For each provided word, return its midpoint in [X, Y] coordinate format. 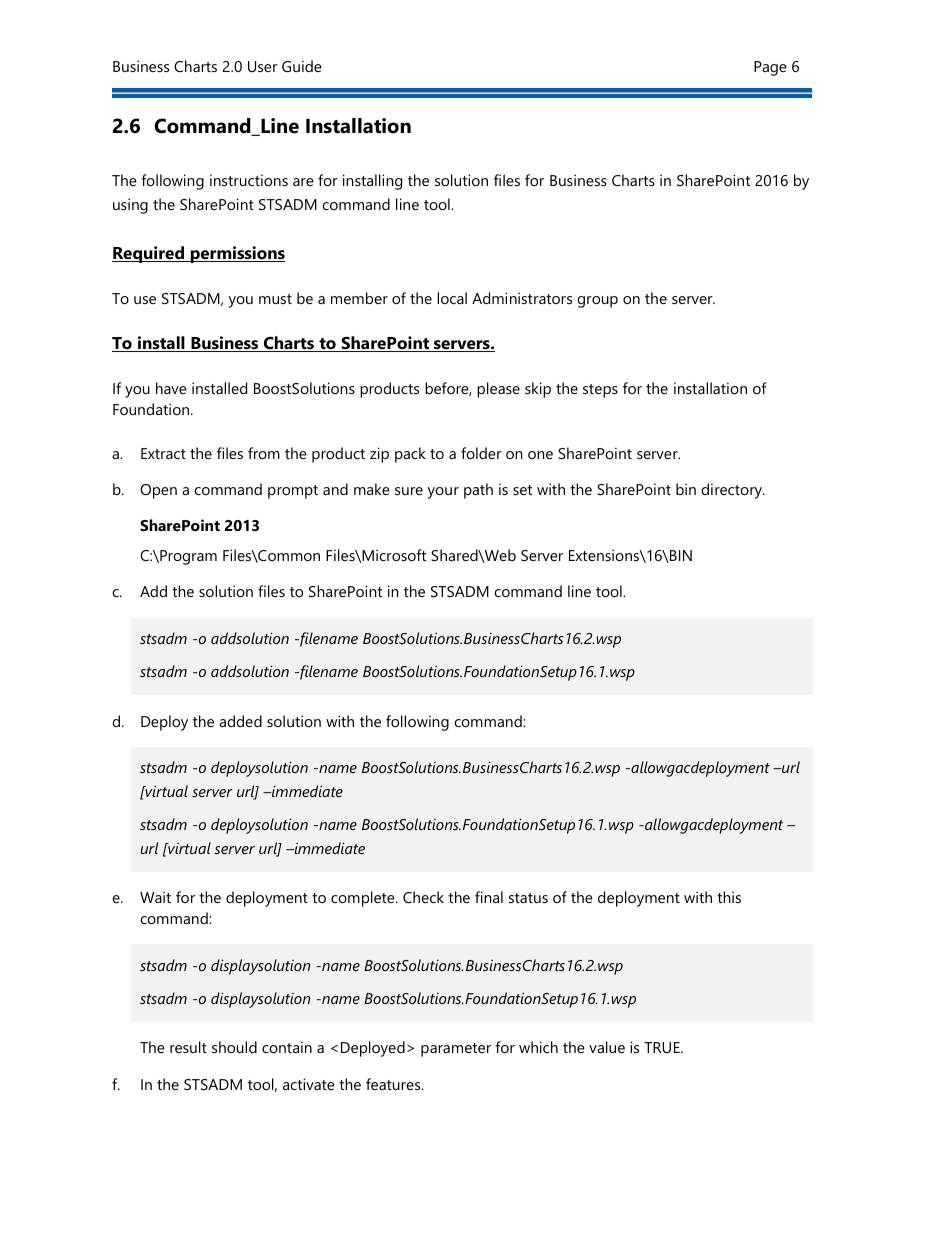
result [188, 1047]
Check [423, 897]
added [240, 721]
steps [600, 391]
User [263, 66]
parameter [456, 1050]
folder [481, 453]
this [729, 897]
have [171, 388]
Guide [302, 66]
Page [770, 68]
